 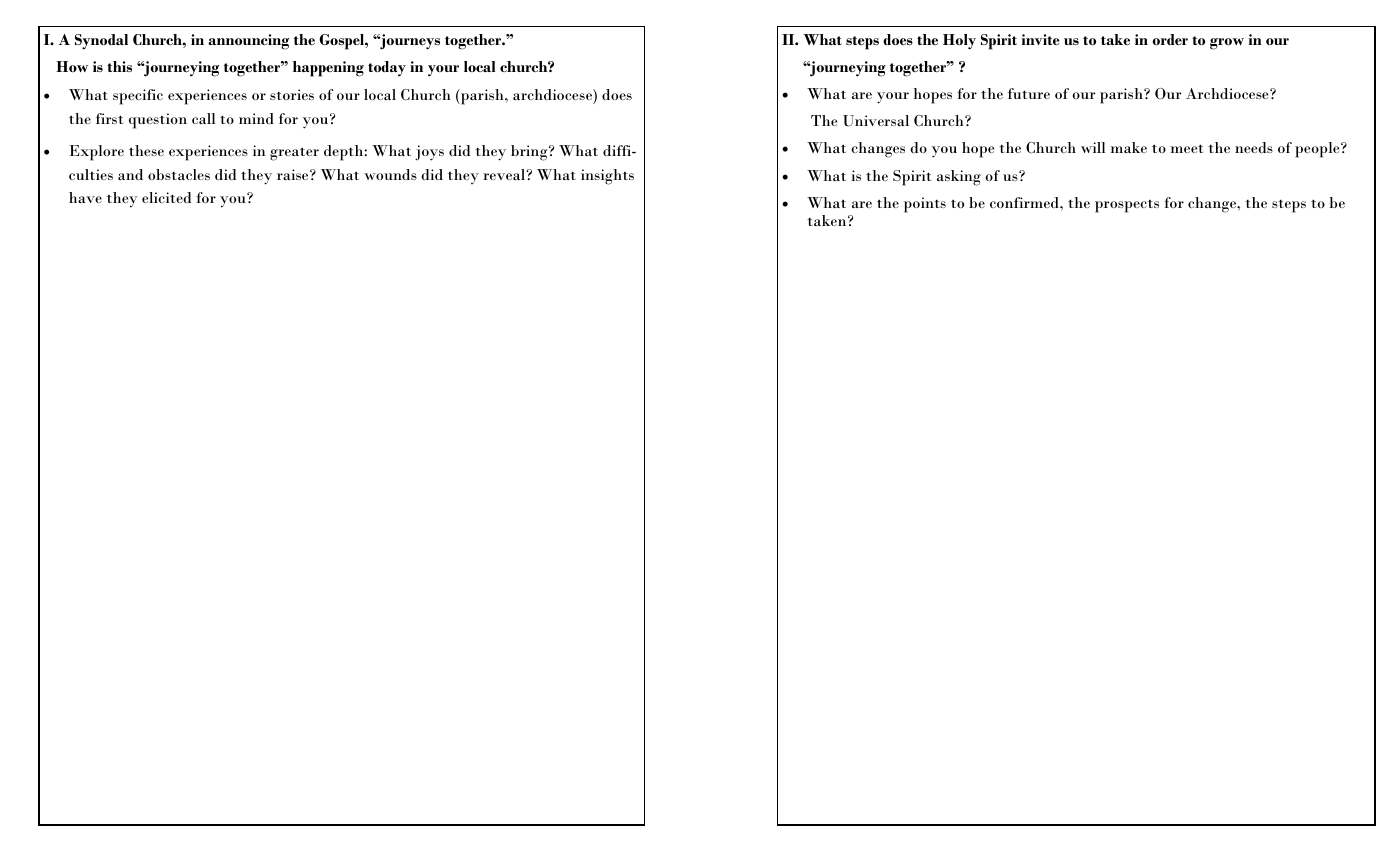 I want to click on grow, so click(x=1227, y=44).
